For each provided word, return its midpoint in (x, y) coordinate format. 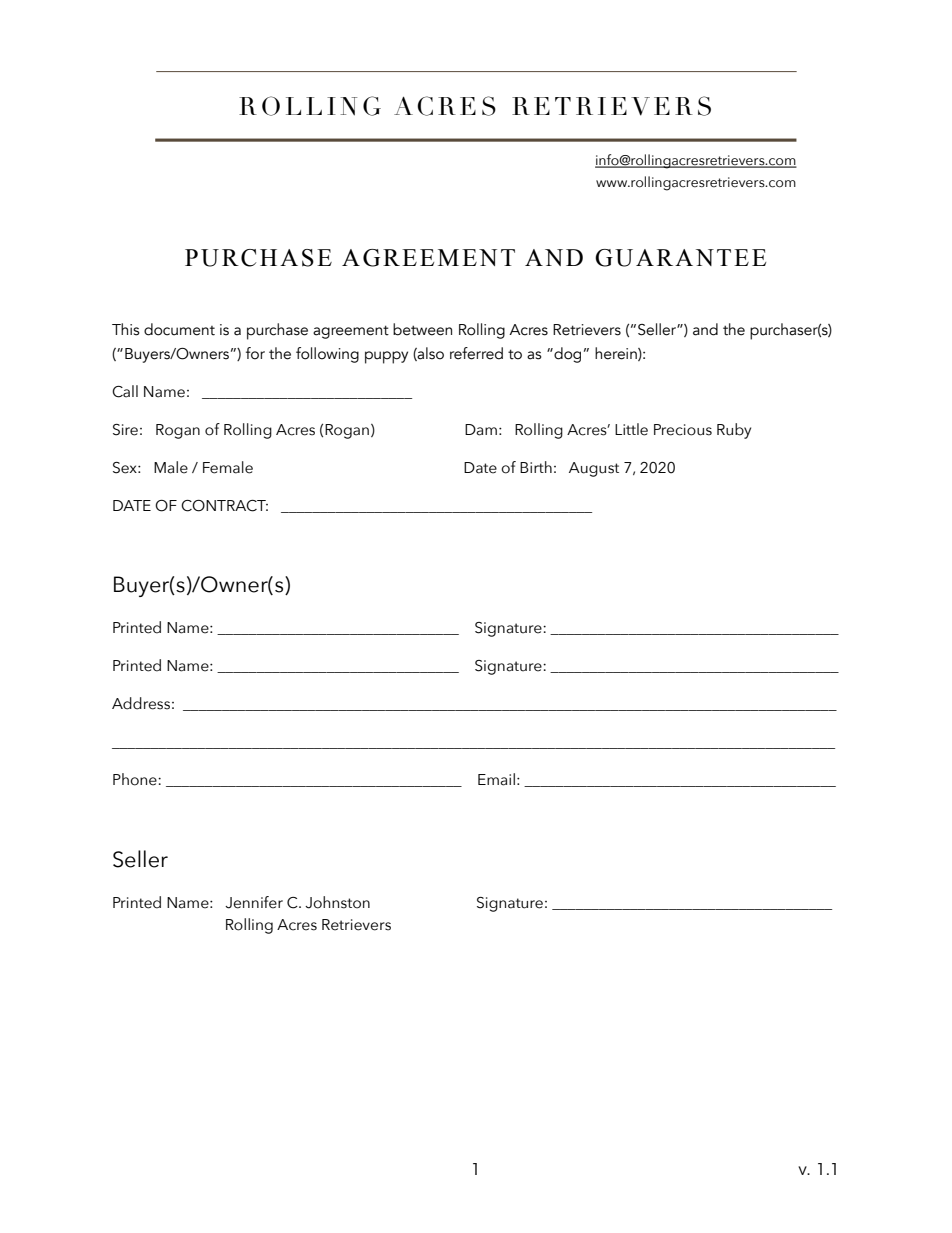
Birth (536, 467)
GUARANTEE (680, 258)
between (422, 329)
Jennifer (254, 902)
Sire (125, 430)
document (179, 329)
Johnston (337, 902)
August (594, 469)
